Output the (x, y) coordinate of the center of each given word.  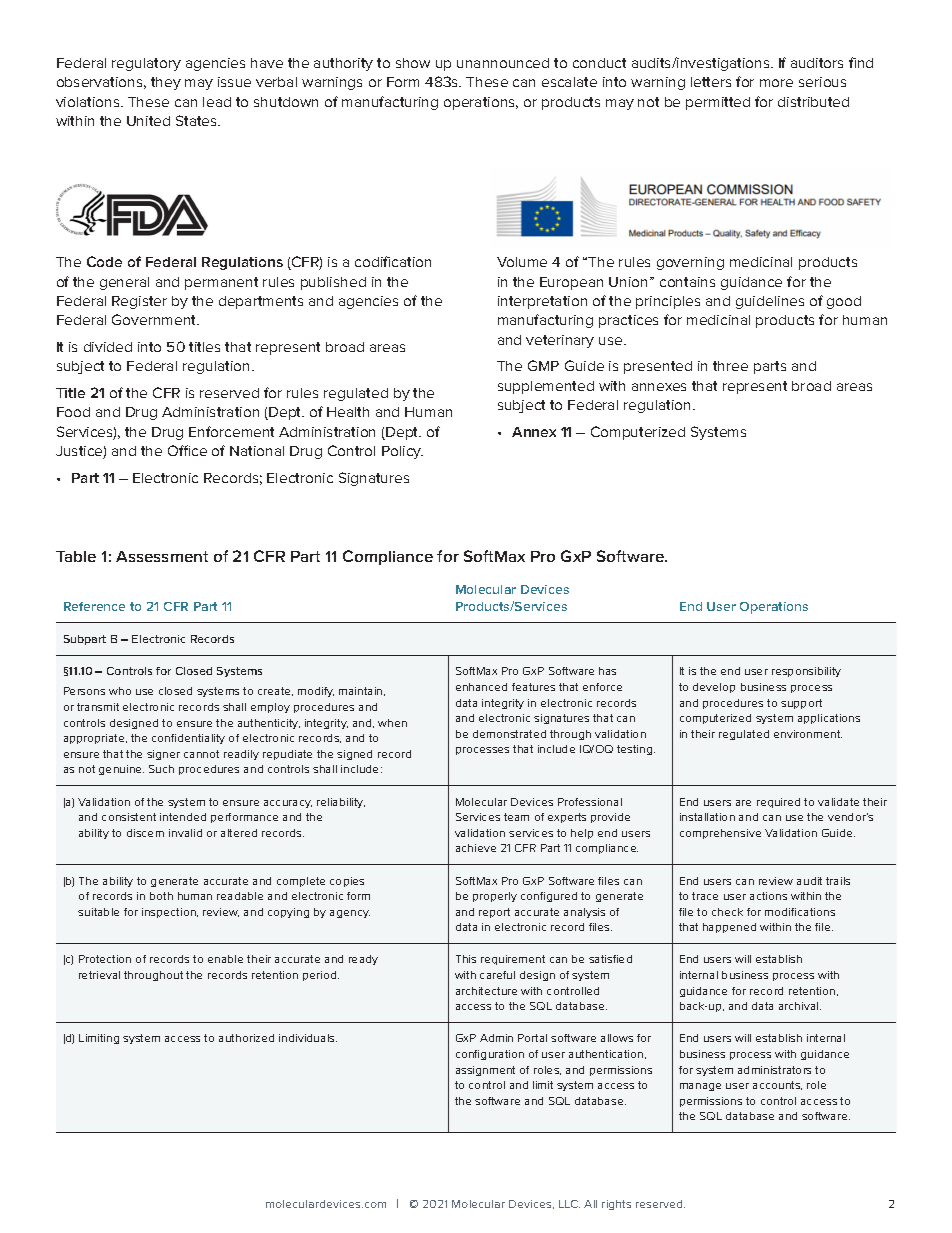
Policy (402, 452)
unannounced (503, 63)
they (166, 83)
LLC (569, 1204)
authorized (246, 1038)
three (730, 366)
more (776, 83)
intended (183, 817)
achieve (476, 848)
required (778, 803)
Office (187, 450)
